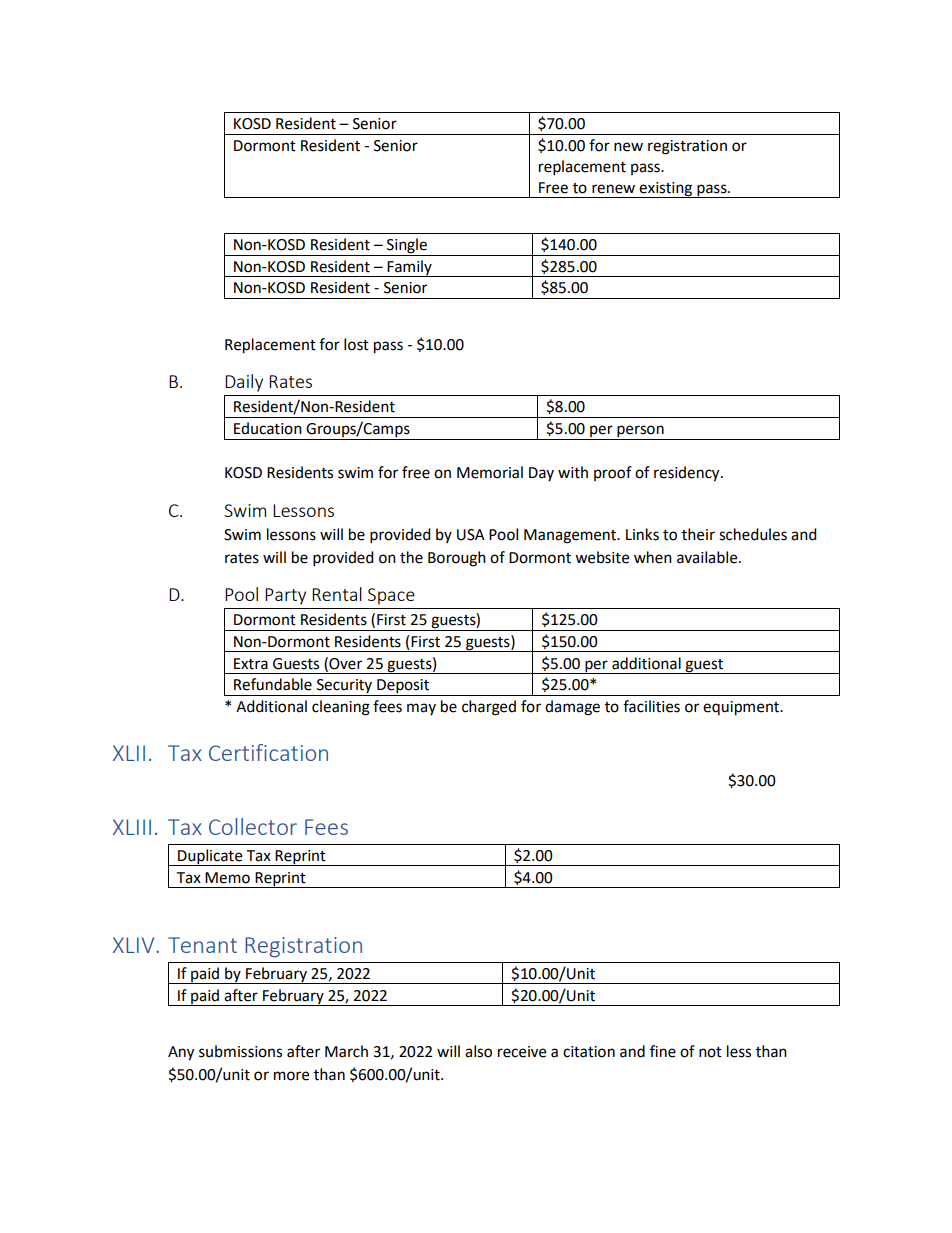 This screenshot has height=1233, width=952. I want to click on facilities, so click(651, 706).
